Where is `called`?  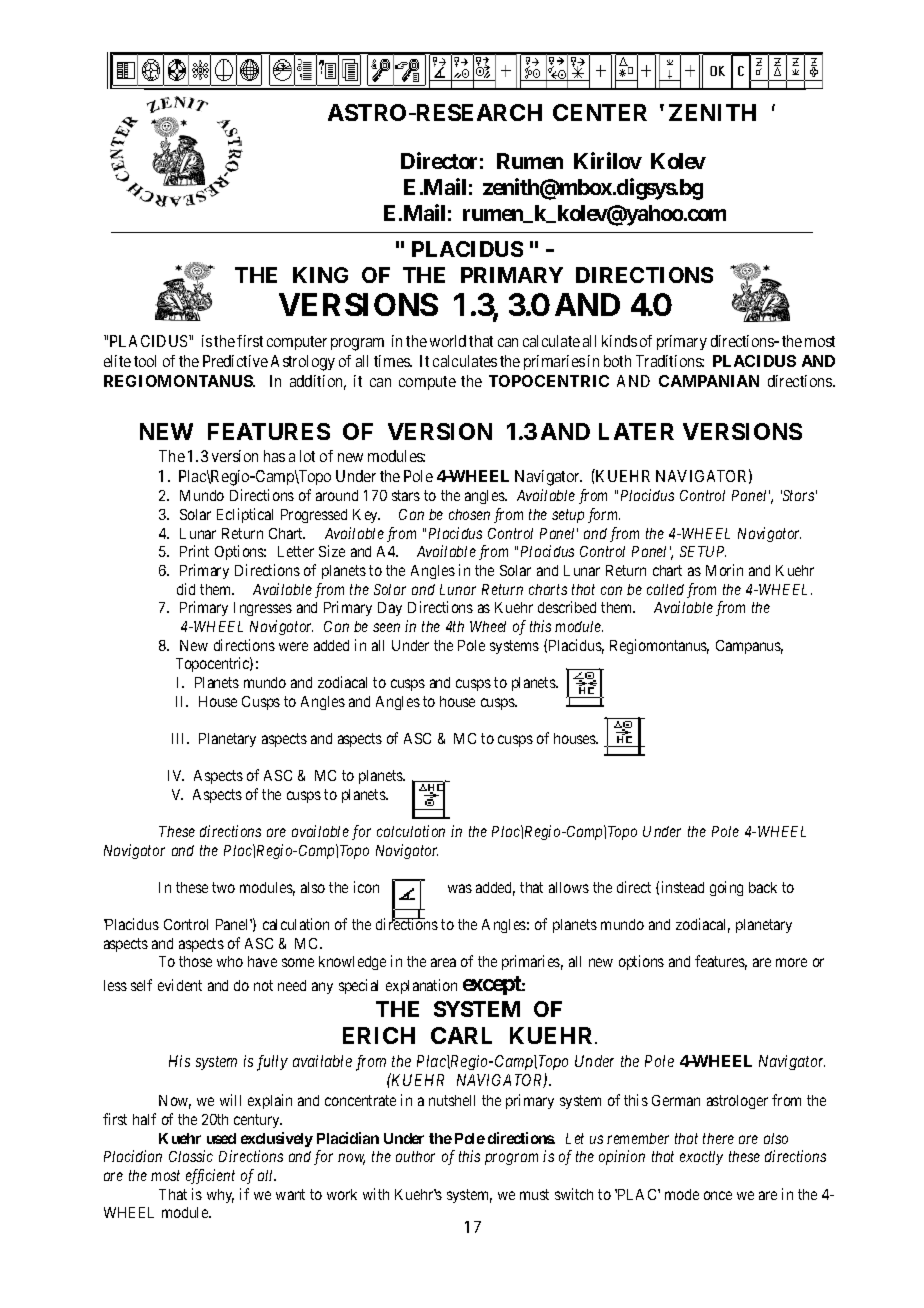
called is located at coordinates (665, 589).
